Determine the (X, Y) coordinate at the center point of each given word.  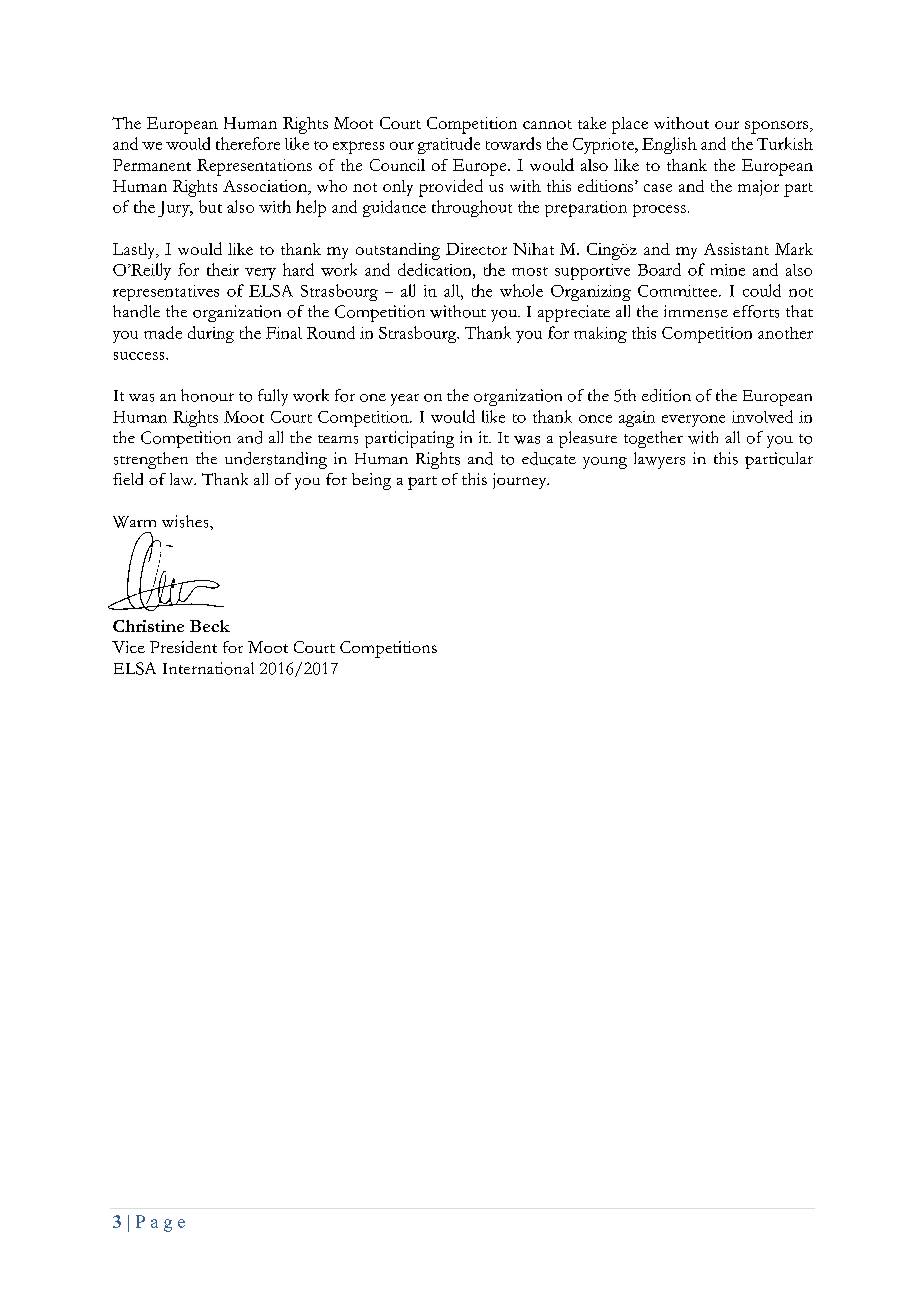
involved (762, 416)
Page (160, 1223)
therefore (248, 143)
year (405, 400)
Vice (128, 647)
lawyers (659, 460)
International (208, 668)
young (605, 463)
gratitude (449, 145)
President (183, 647)
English (669, 145)
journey (521, 481)
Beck (210, 626)
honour (207, 395)
